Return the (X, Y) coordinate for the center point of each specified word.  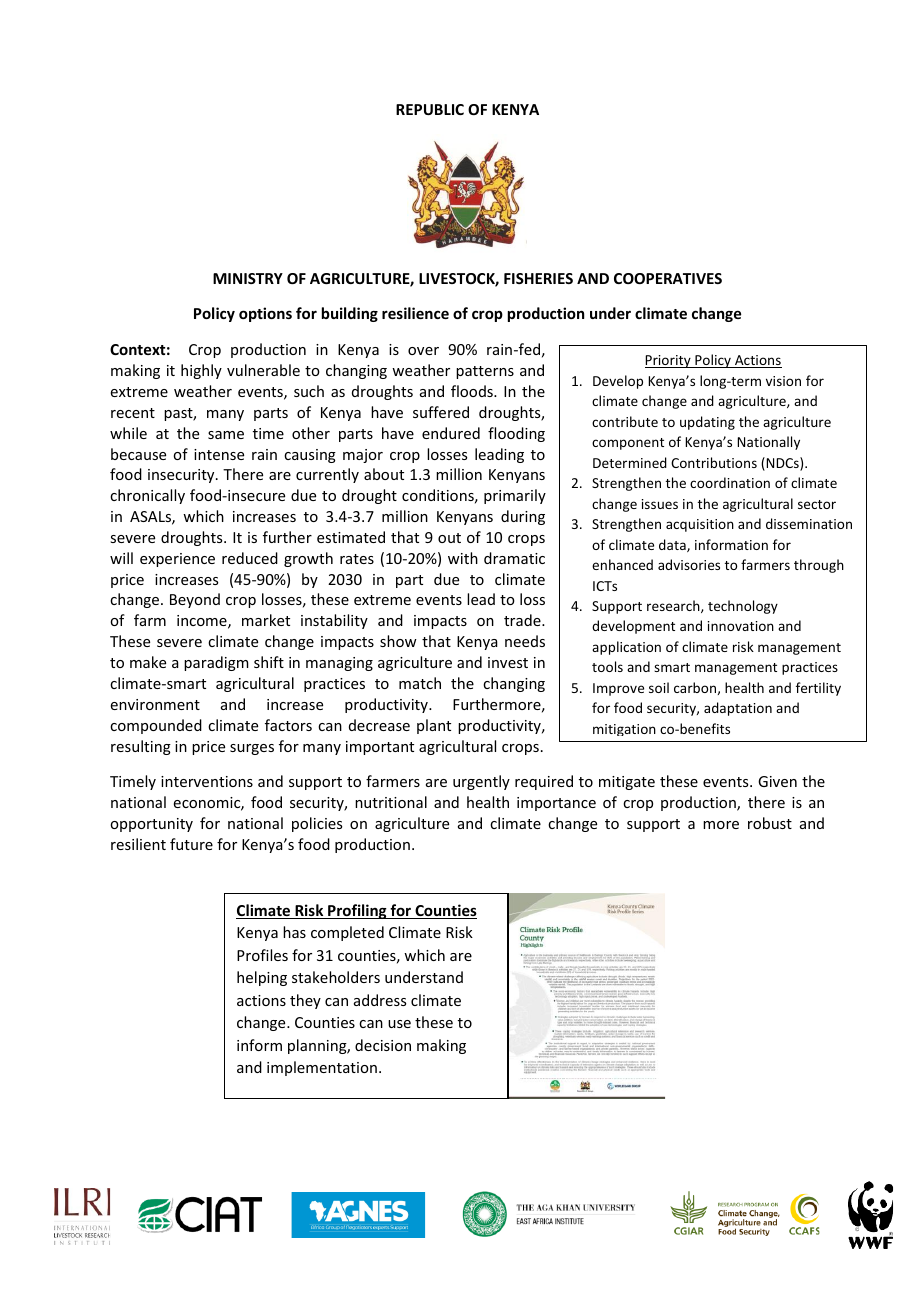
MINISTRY (248, 278)
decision (383, 1045)
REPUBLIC (430, 109)
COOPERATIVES (668, 278)
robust (770, 823)
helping (262, 978)
